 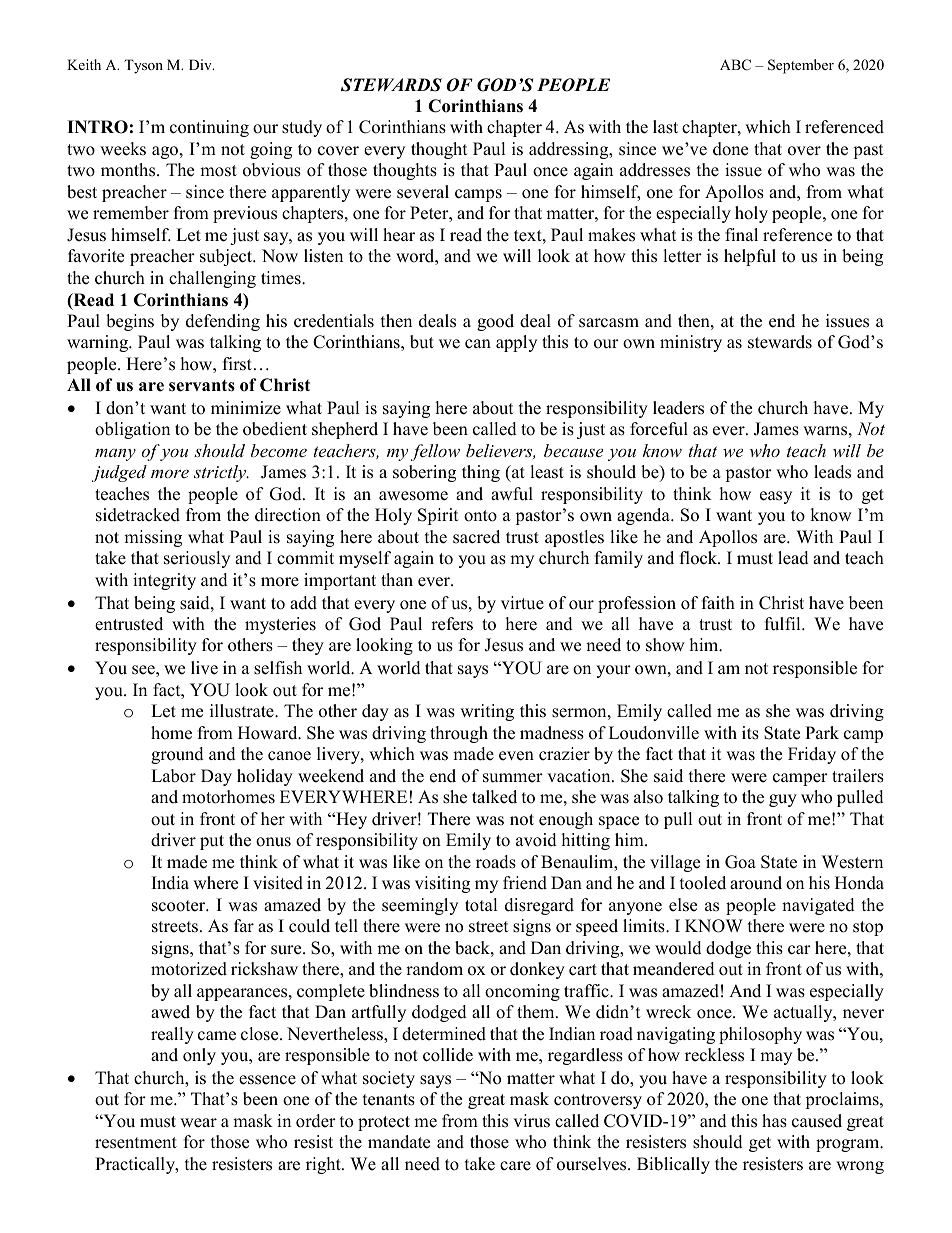 I want to click on integrity, so click(x=164, y=581).
